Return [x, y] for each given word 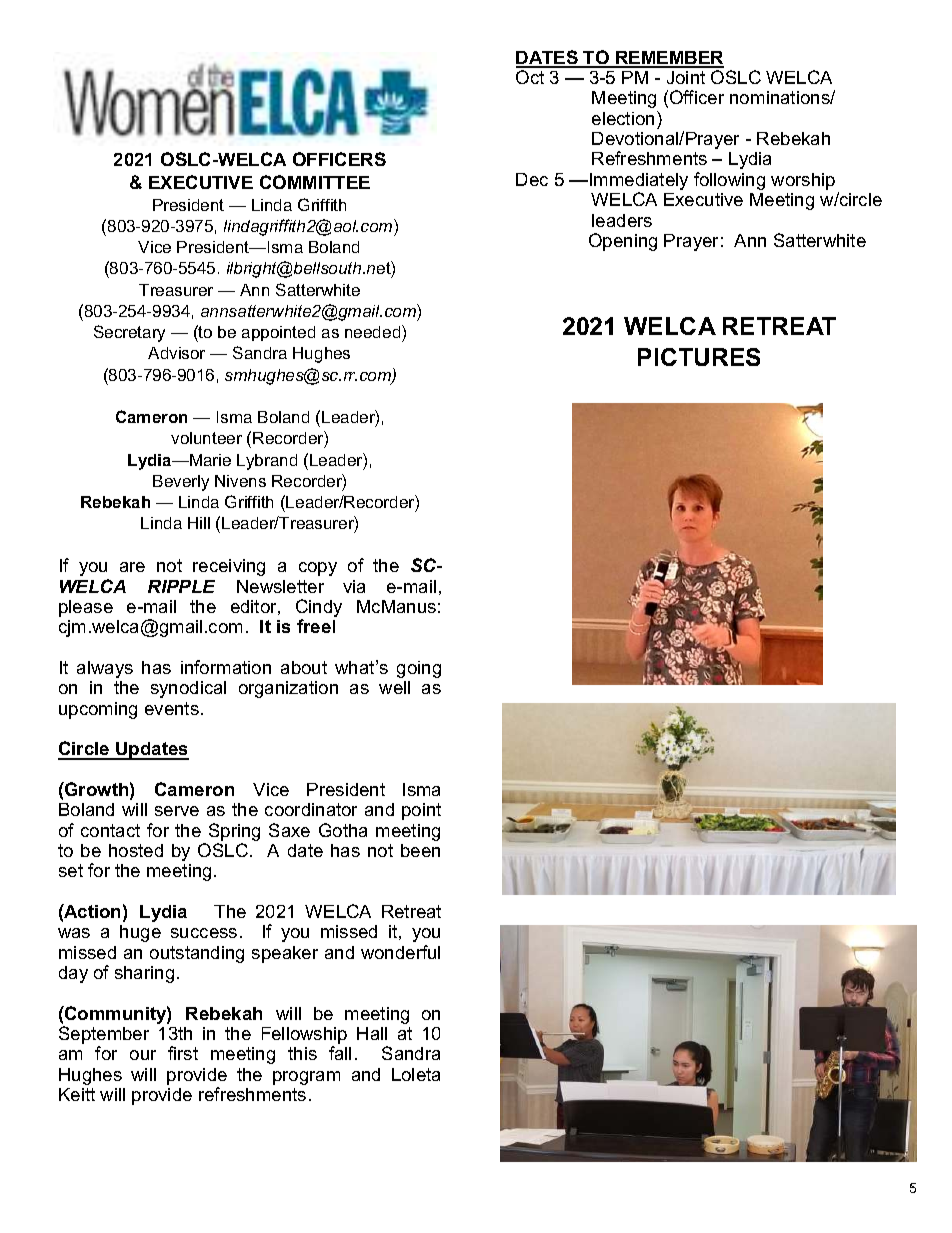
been [420, 850]
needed [374, 331]
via [354, 586]
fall [340, 1053]
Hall [372, 1033]
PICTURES [699, 357]
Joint [686, 77]
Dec [532, 179]
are [132, 567]
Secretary [129, 333]
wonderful [400, 952]
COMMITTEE [315, 182]
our [143, 1055]
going [419, 669]
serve [177, 811]
